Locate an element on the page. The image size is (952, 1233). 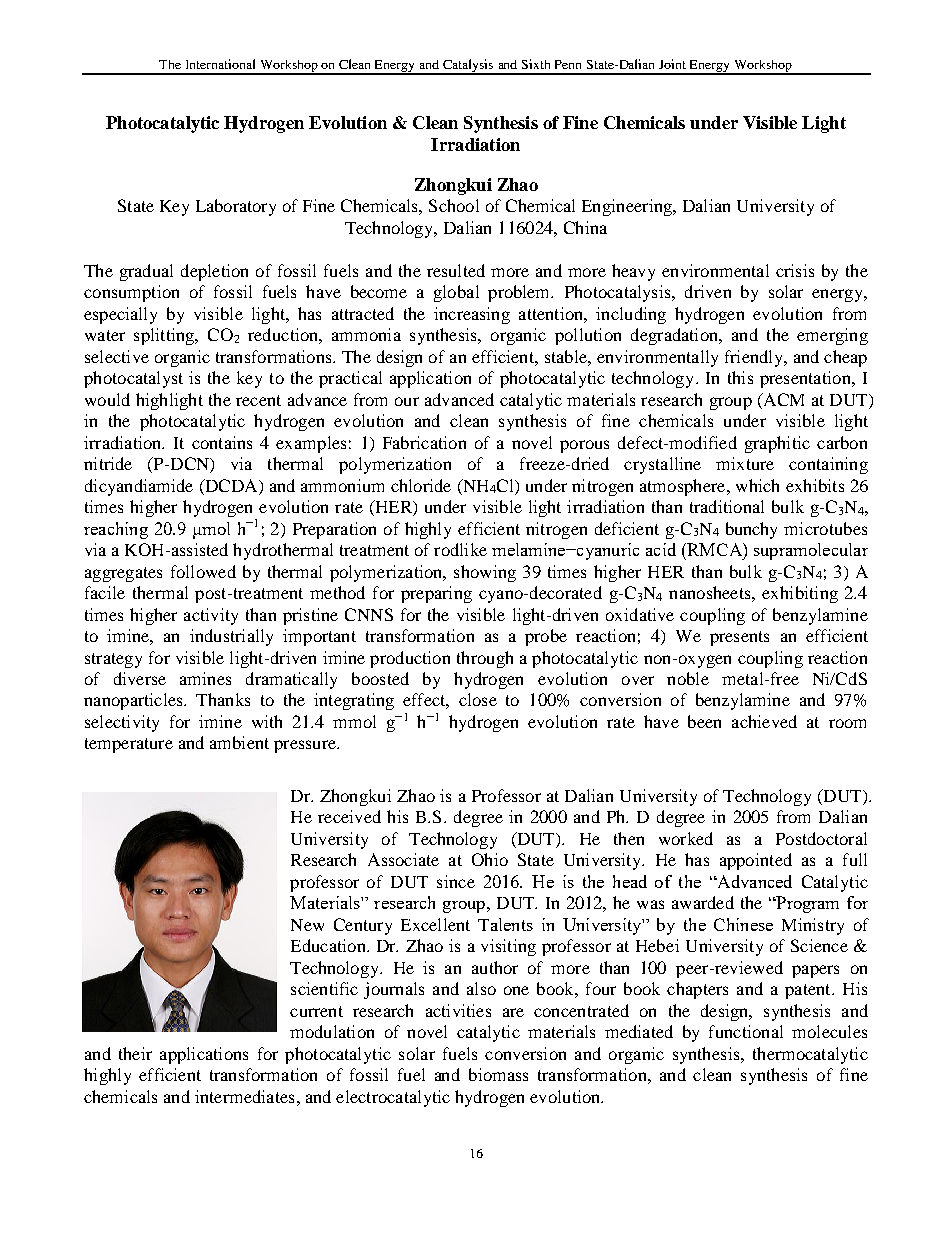
close is located at coordinates (478, 699).
